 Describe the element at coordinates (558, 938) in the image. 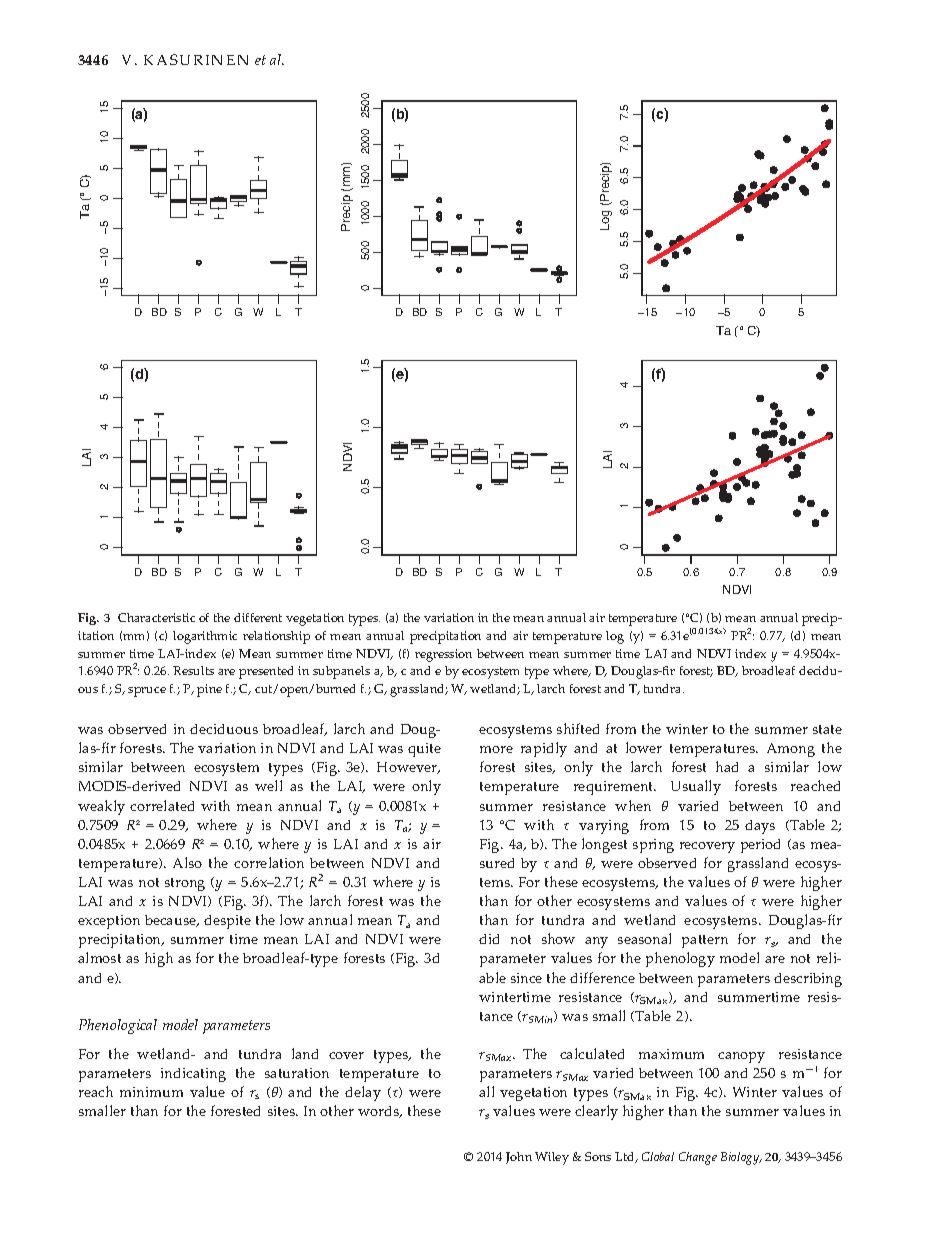

I see `show` at that location.
